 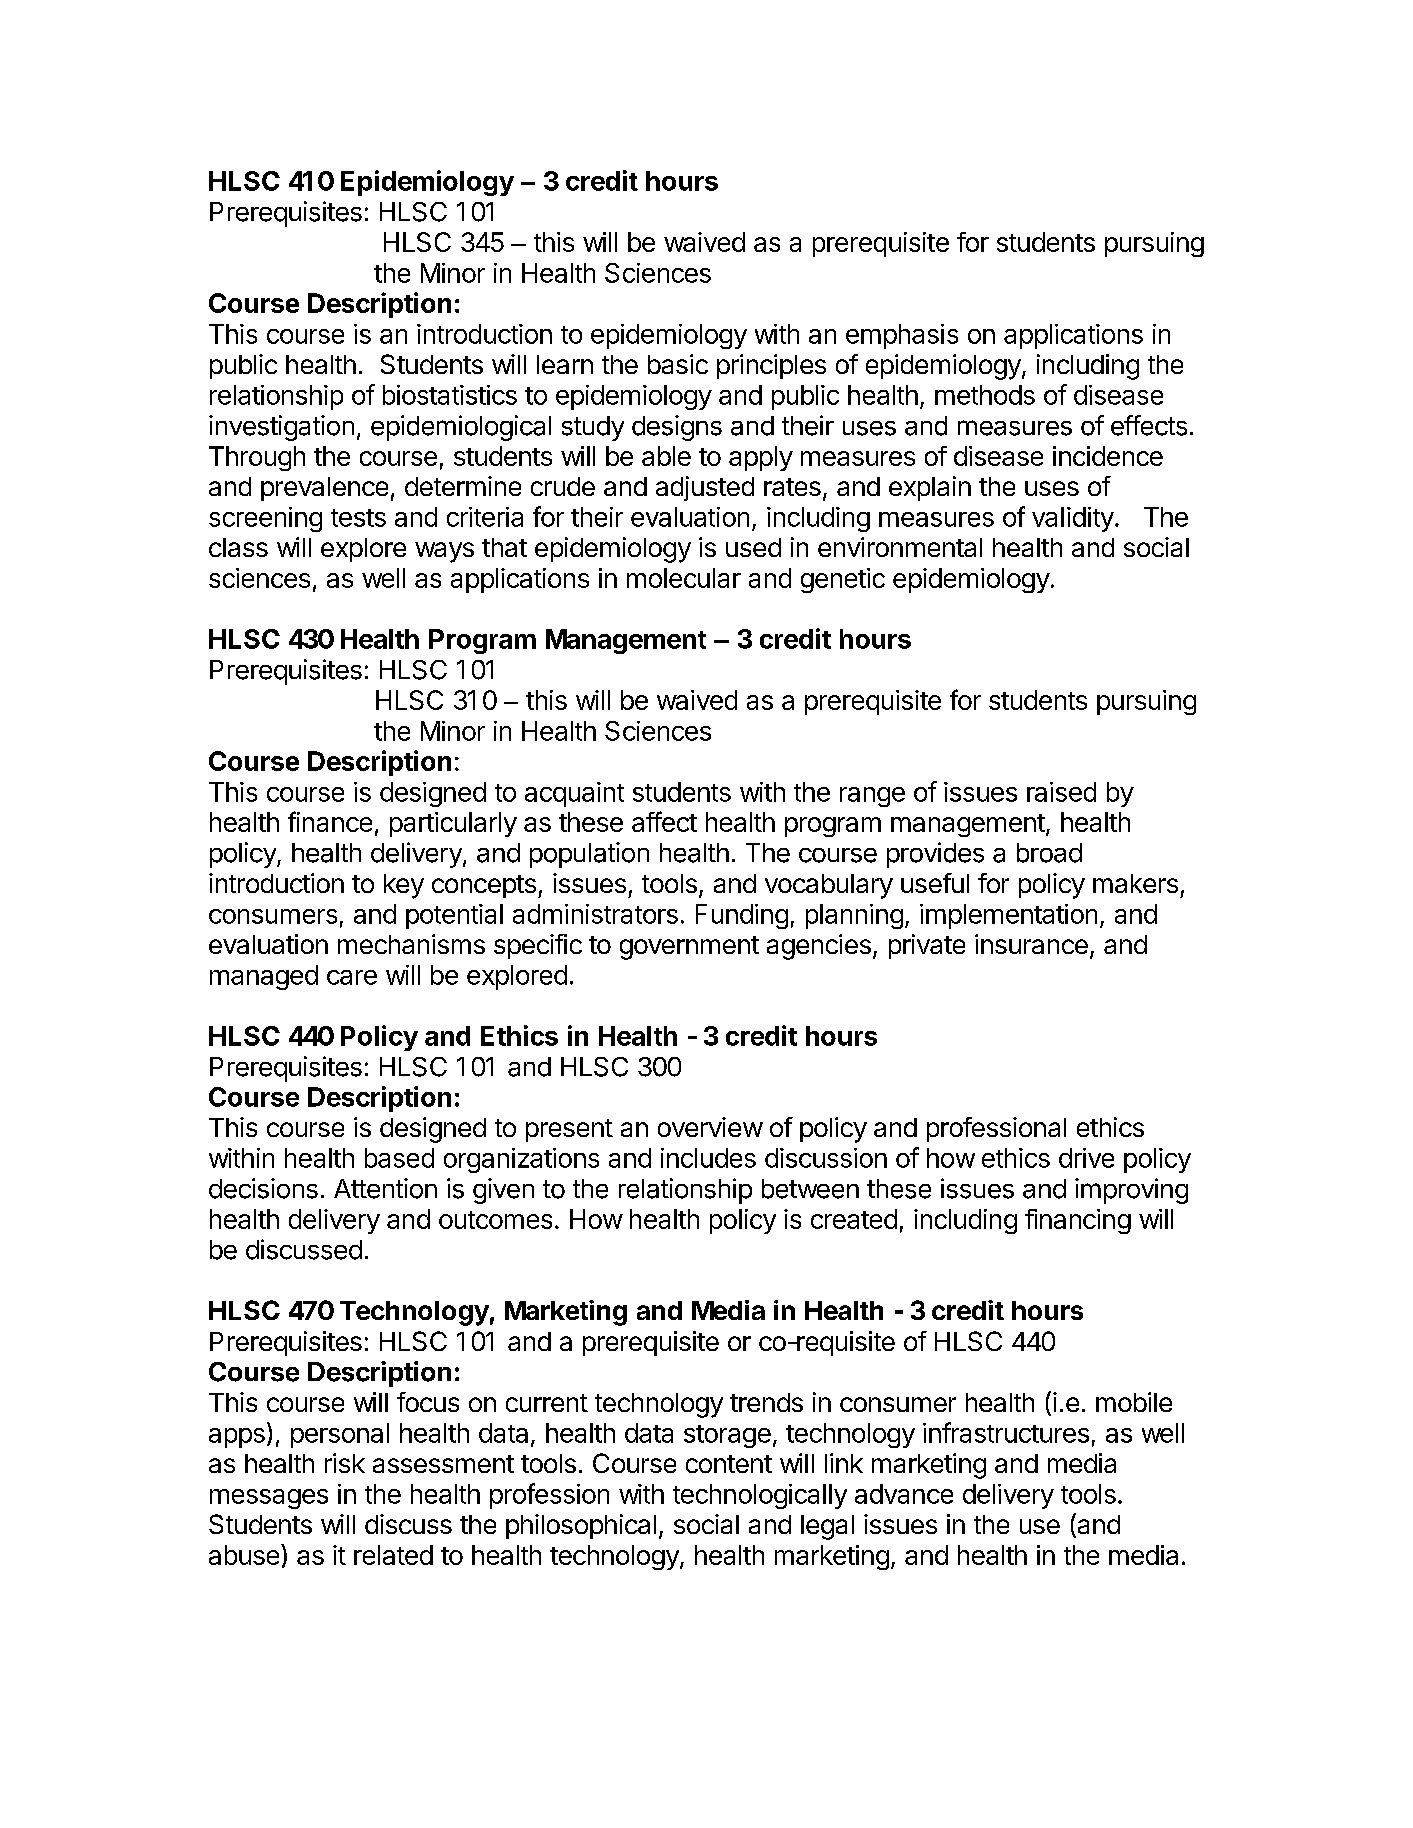 What do you see at coordinates (393, 1555) in the image?
I see `related` at bounding box center [393, 1555].
